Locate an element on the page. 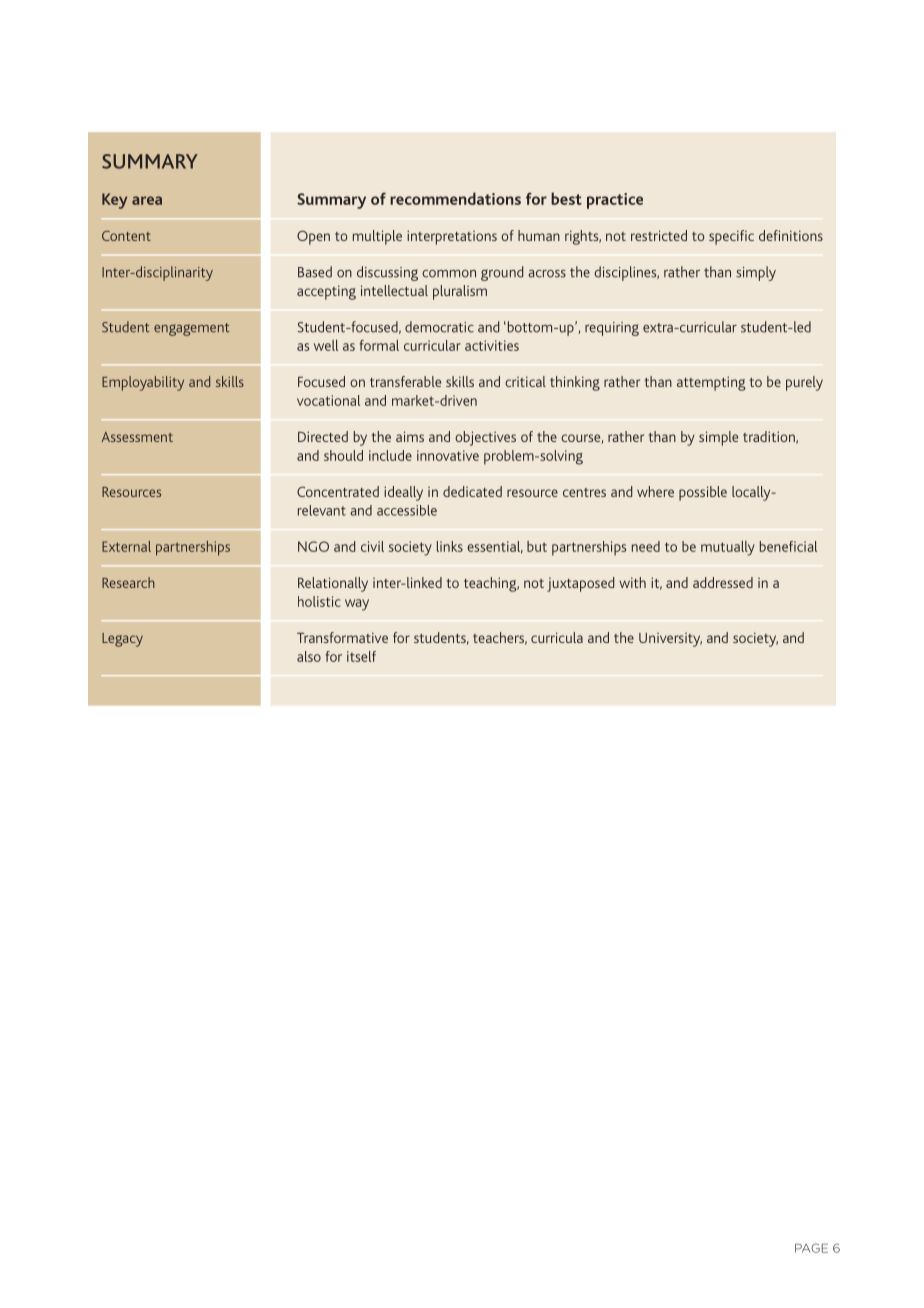 Image resolution: width=924 pixels, height=1308 pixels. PAGE is located at coordinates (811, 1248).
